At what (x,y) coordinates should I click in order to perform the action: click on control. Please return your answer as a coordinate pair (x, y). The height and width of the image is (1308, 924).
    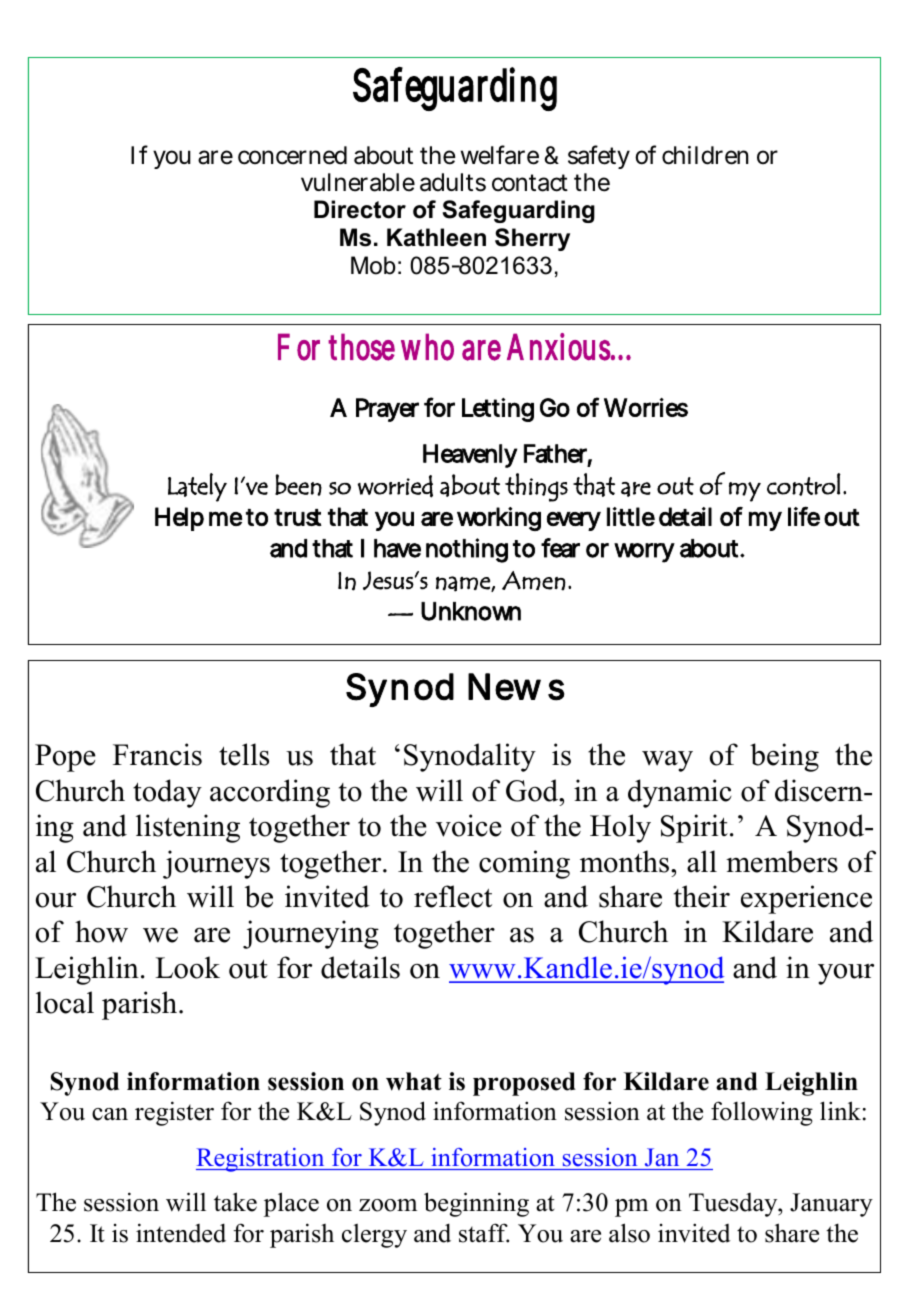
    Looking at the image, I should click on (804, 484).
